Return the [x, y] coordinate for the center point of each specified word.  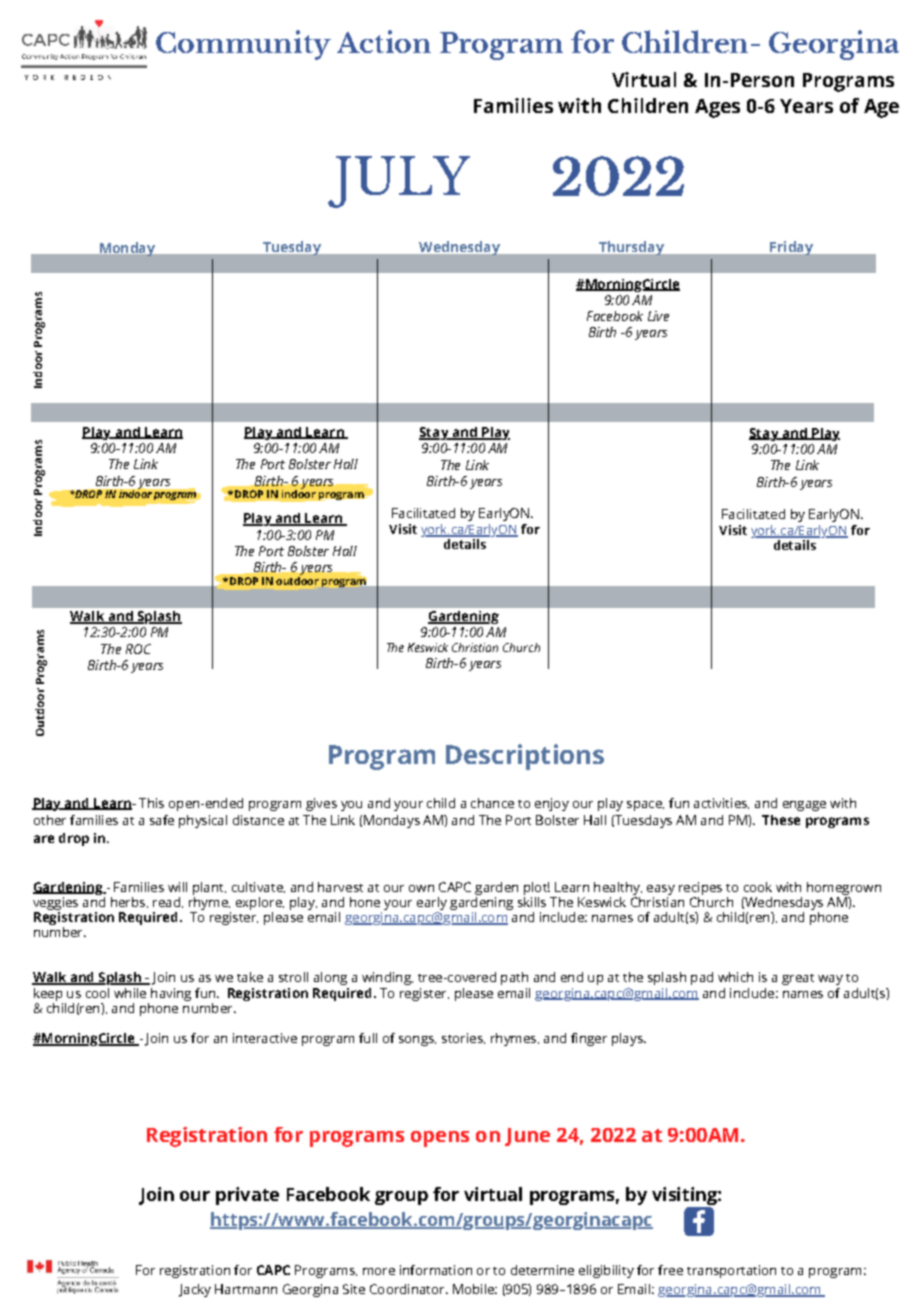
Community [243, 45]
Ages [717, 108]
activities [721, 803]
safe [162, 820]
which [735, 977]
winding [387, 978]
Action [384, 41]
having [171, 994]
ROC [138, 649]
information [436, 1270]
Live [658, 316]
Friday [791, 248]
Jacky [195, 1290]
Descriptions [525, 757]
